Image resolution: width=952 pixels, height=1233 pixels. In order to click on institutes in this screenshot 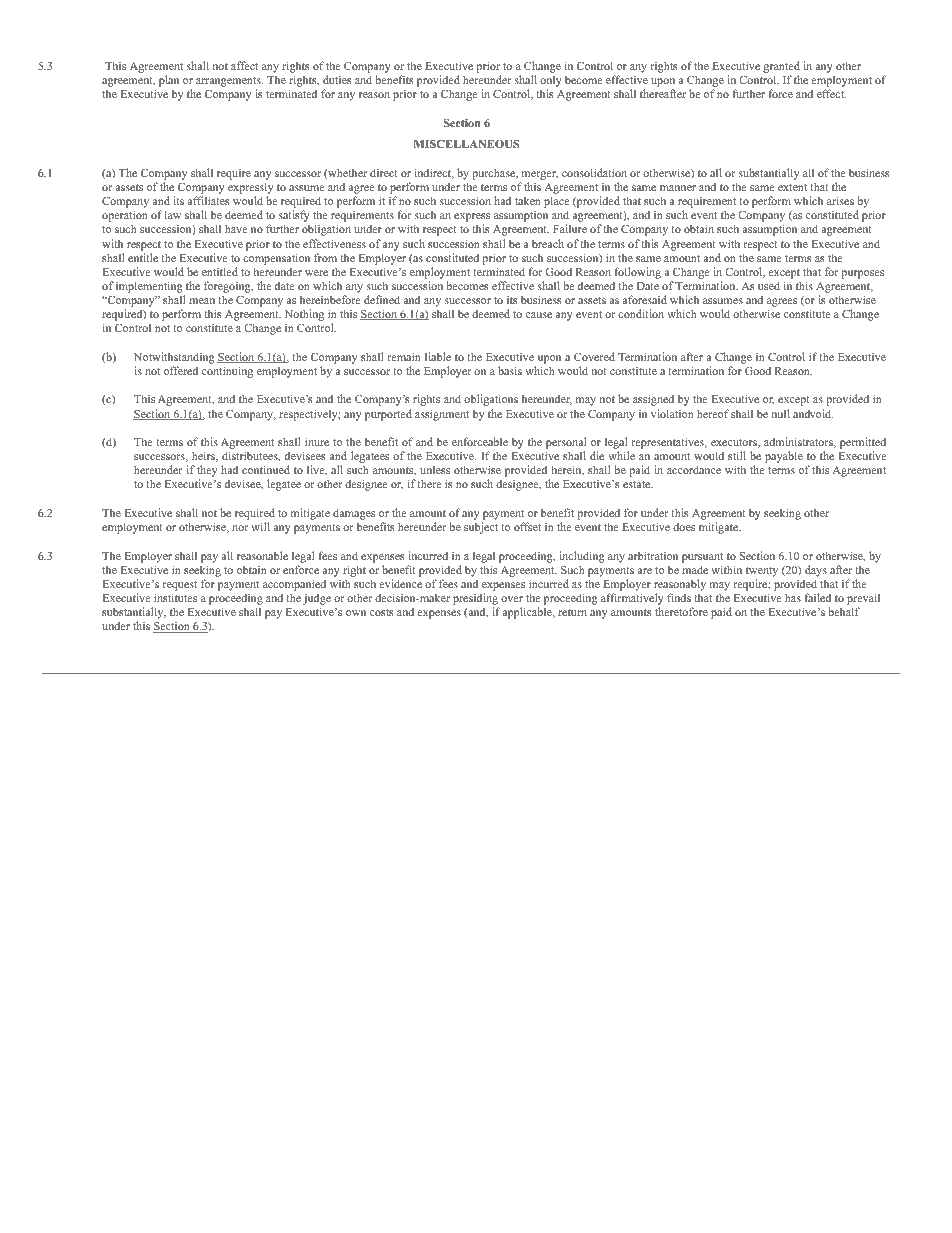, I will do `click(175, 597)`.
